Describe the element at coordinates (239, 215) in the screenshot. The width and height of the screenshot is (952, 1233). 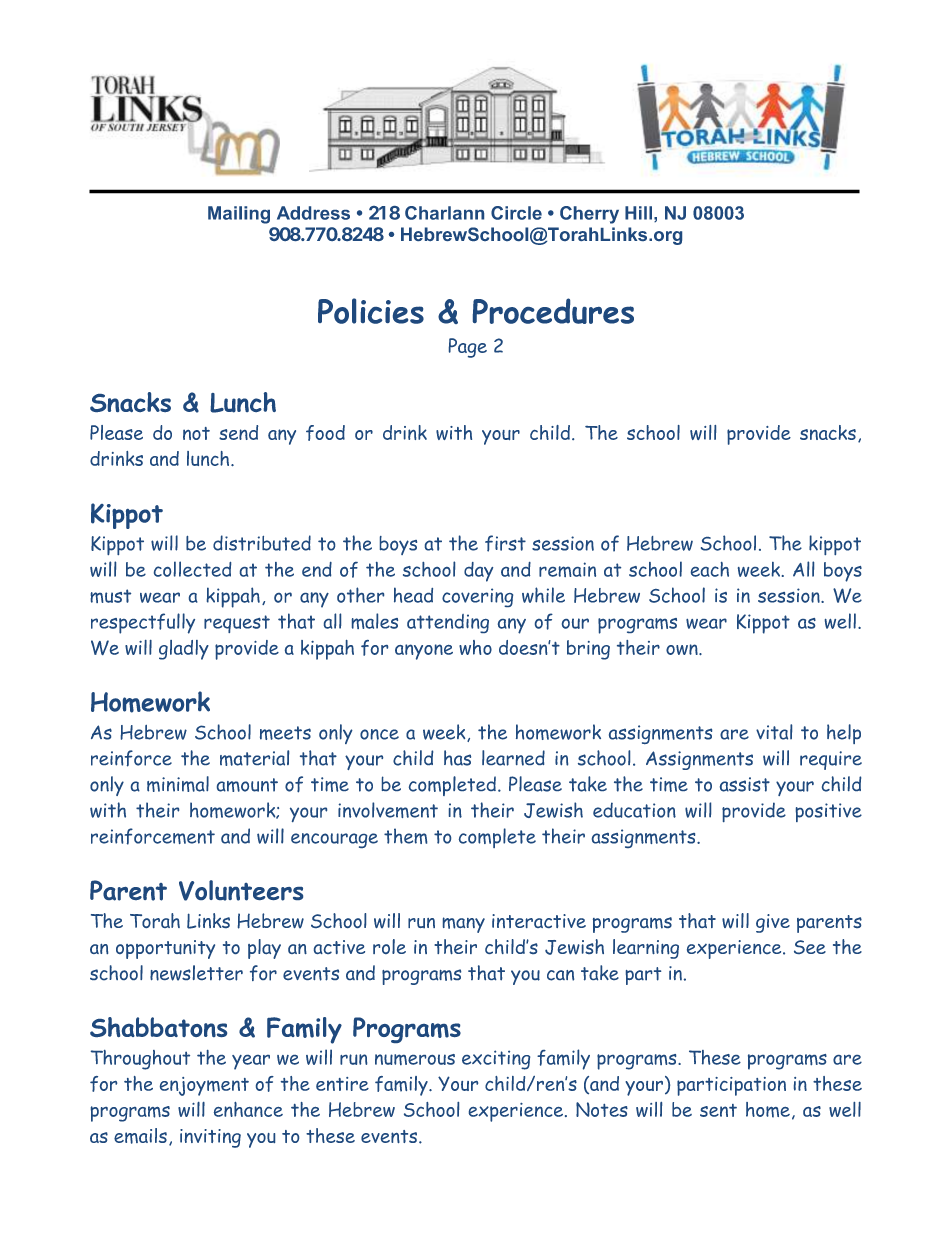
I see `Mailing` at that location.
